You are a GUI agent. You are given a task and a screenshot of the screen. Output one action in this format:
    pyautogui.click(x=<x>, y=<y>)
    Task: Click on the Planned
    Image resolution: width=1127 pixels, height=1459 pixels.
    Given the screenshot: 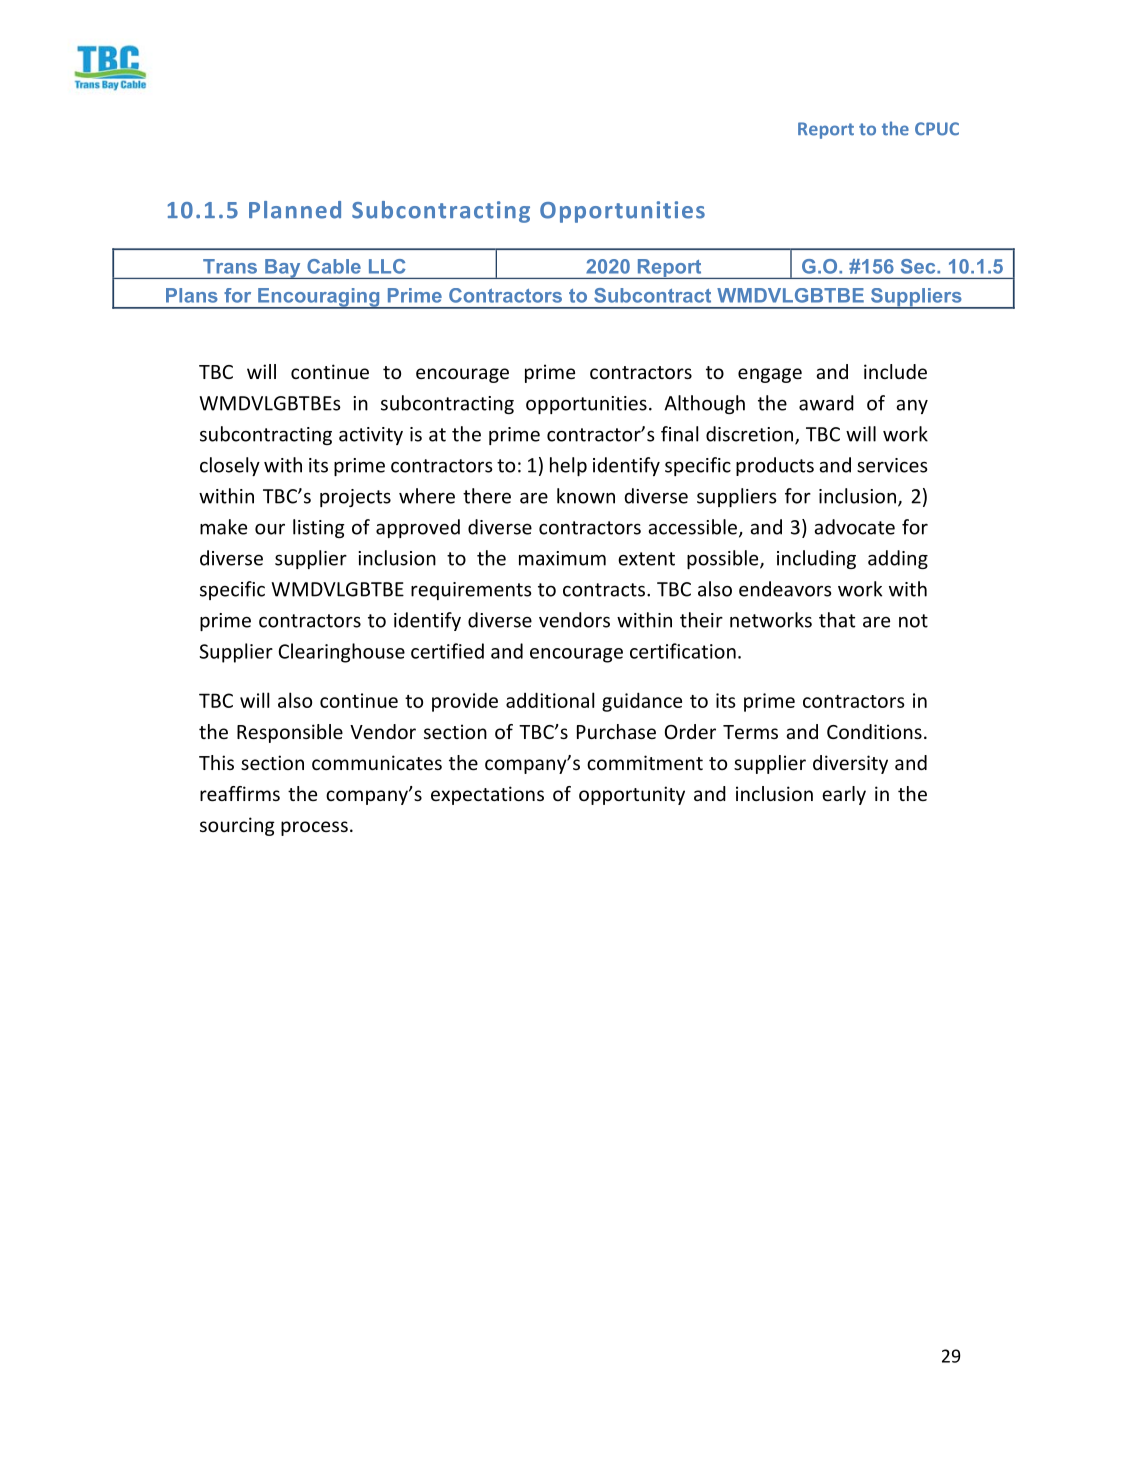 What is the action you would take?
    pyautogui.click(x=295, y=210)
